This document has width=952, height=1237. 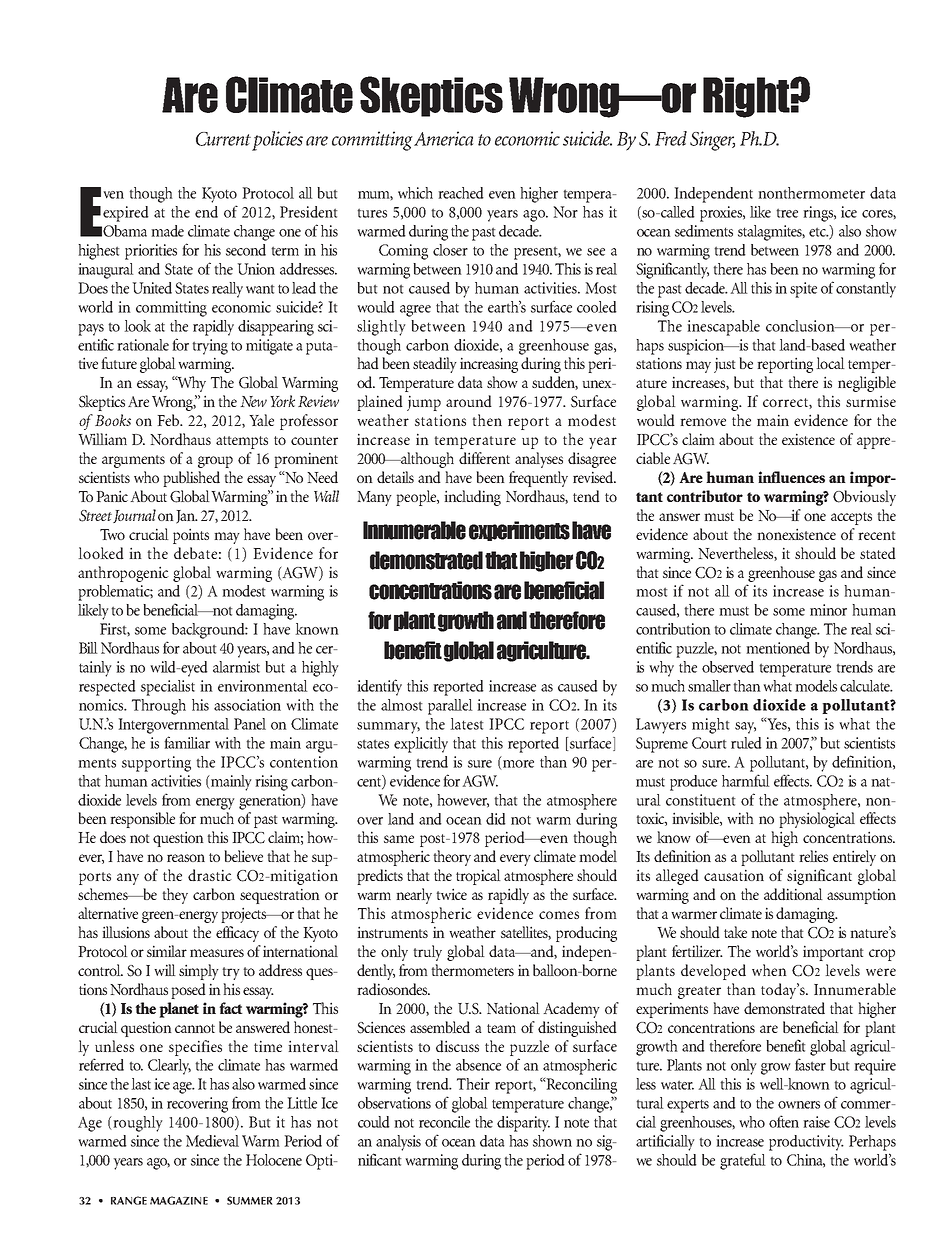 I want to click on mentioned, so click(x=778, y=648).
